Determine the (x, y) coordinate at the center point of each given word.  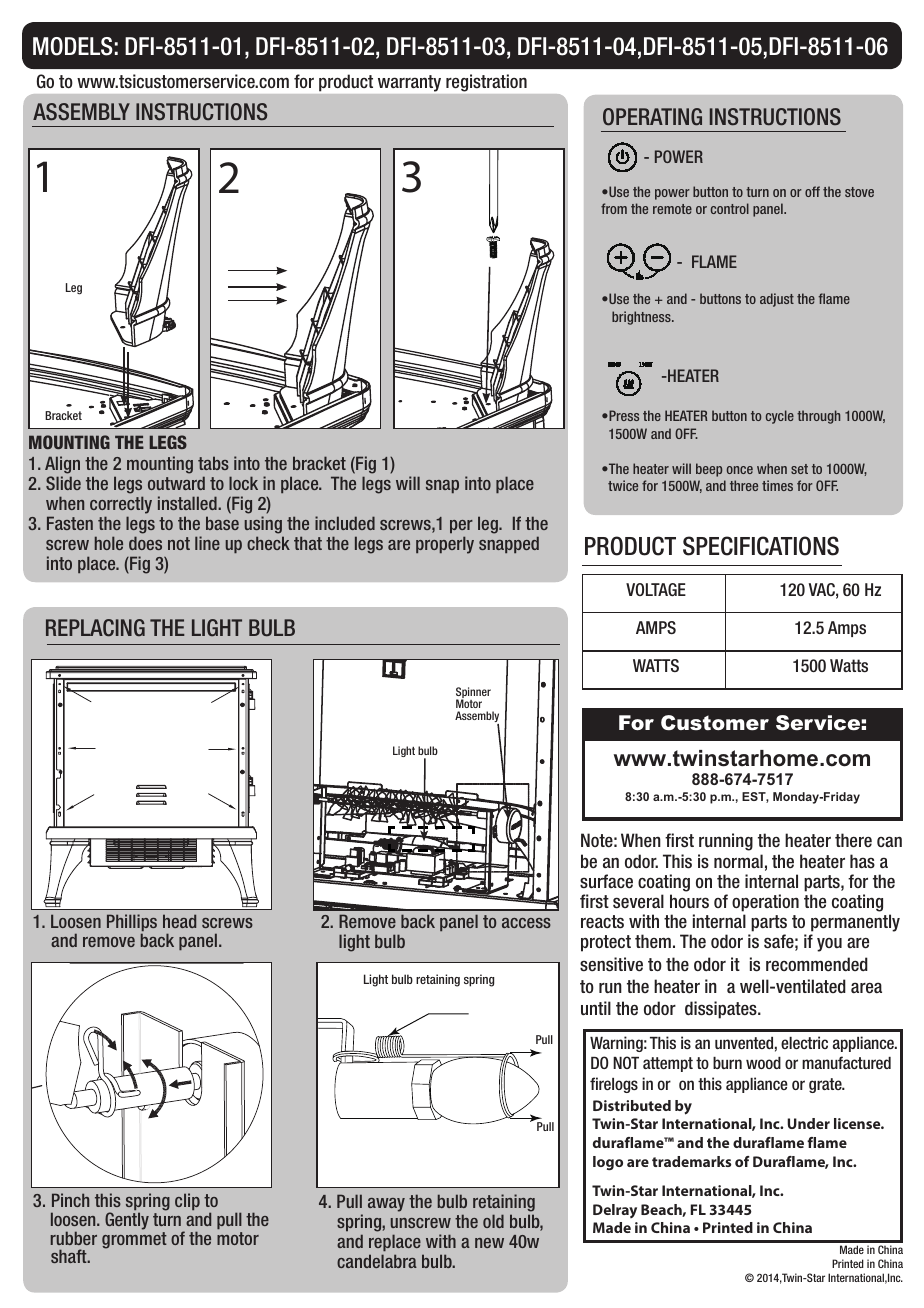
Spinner (473, 694)
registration (486, 83)
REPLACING (95, 628)
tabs (213, 463)
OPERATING (652, 117)
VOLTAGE (656, 589)
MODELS (73, 46)
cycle (780, 417)
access (526, 923)
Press (623, 415)
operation (765, 903)
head (179, 921)
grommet (134, 1240)
